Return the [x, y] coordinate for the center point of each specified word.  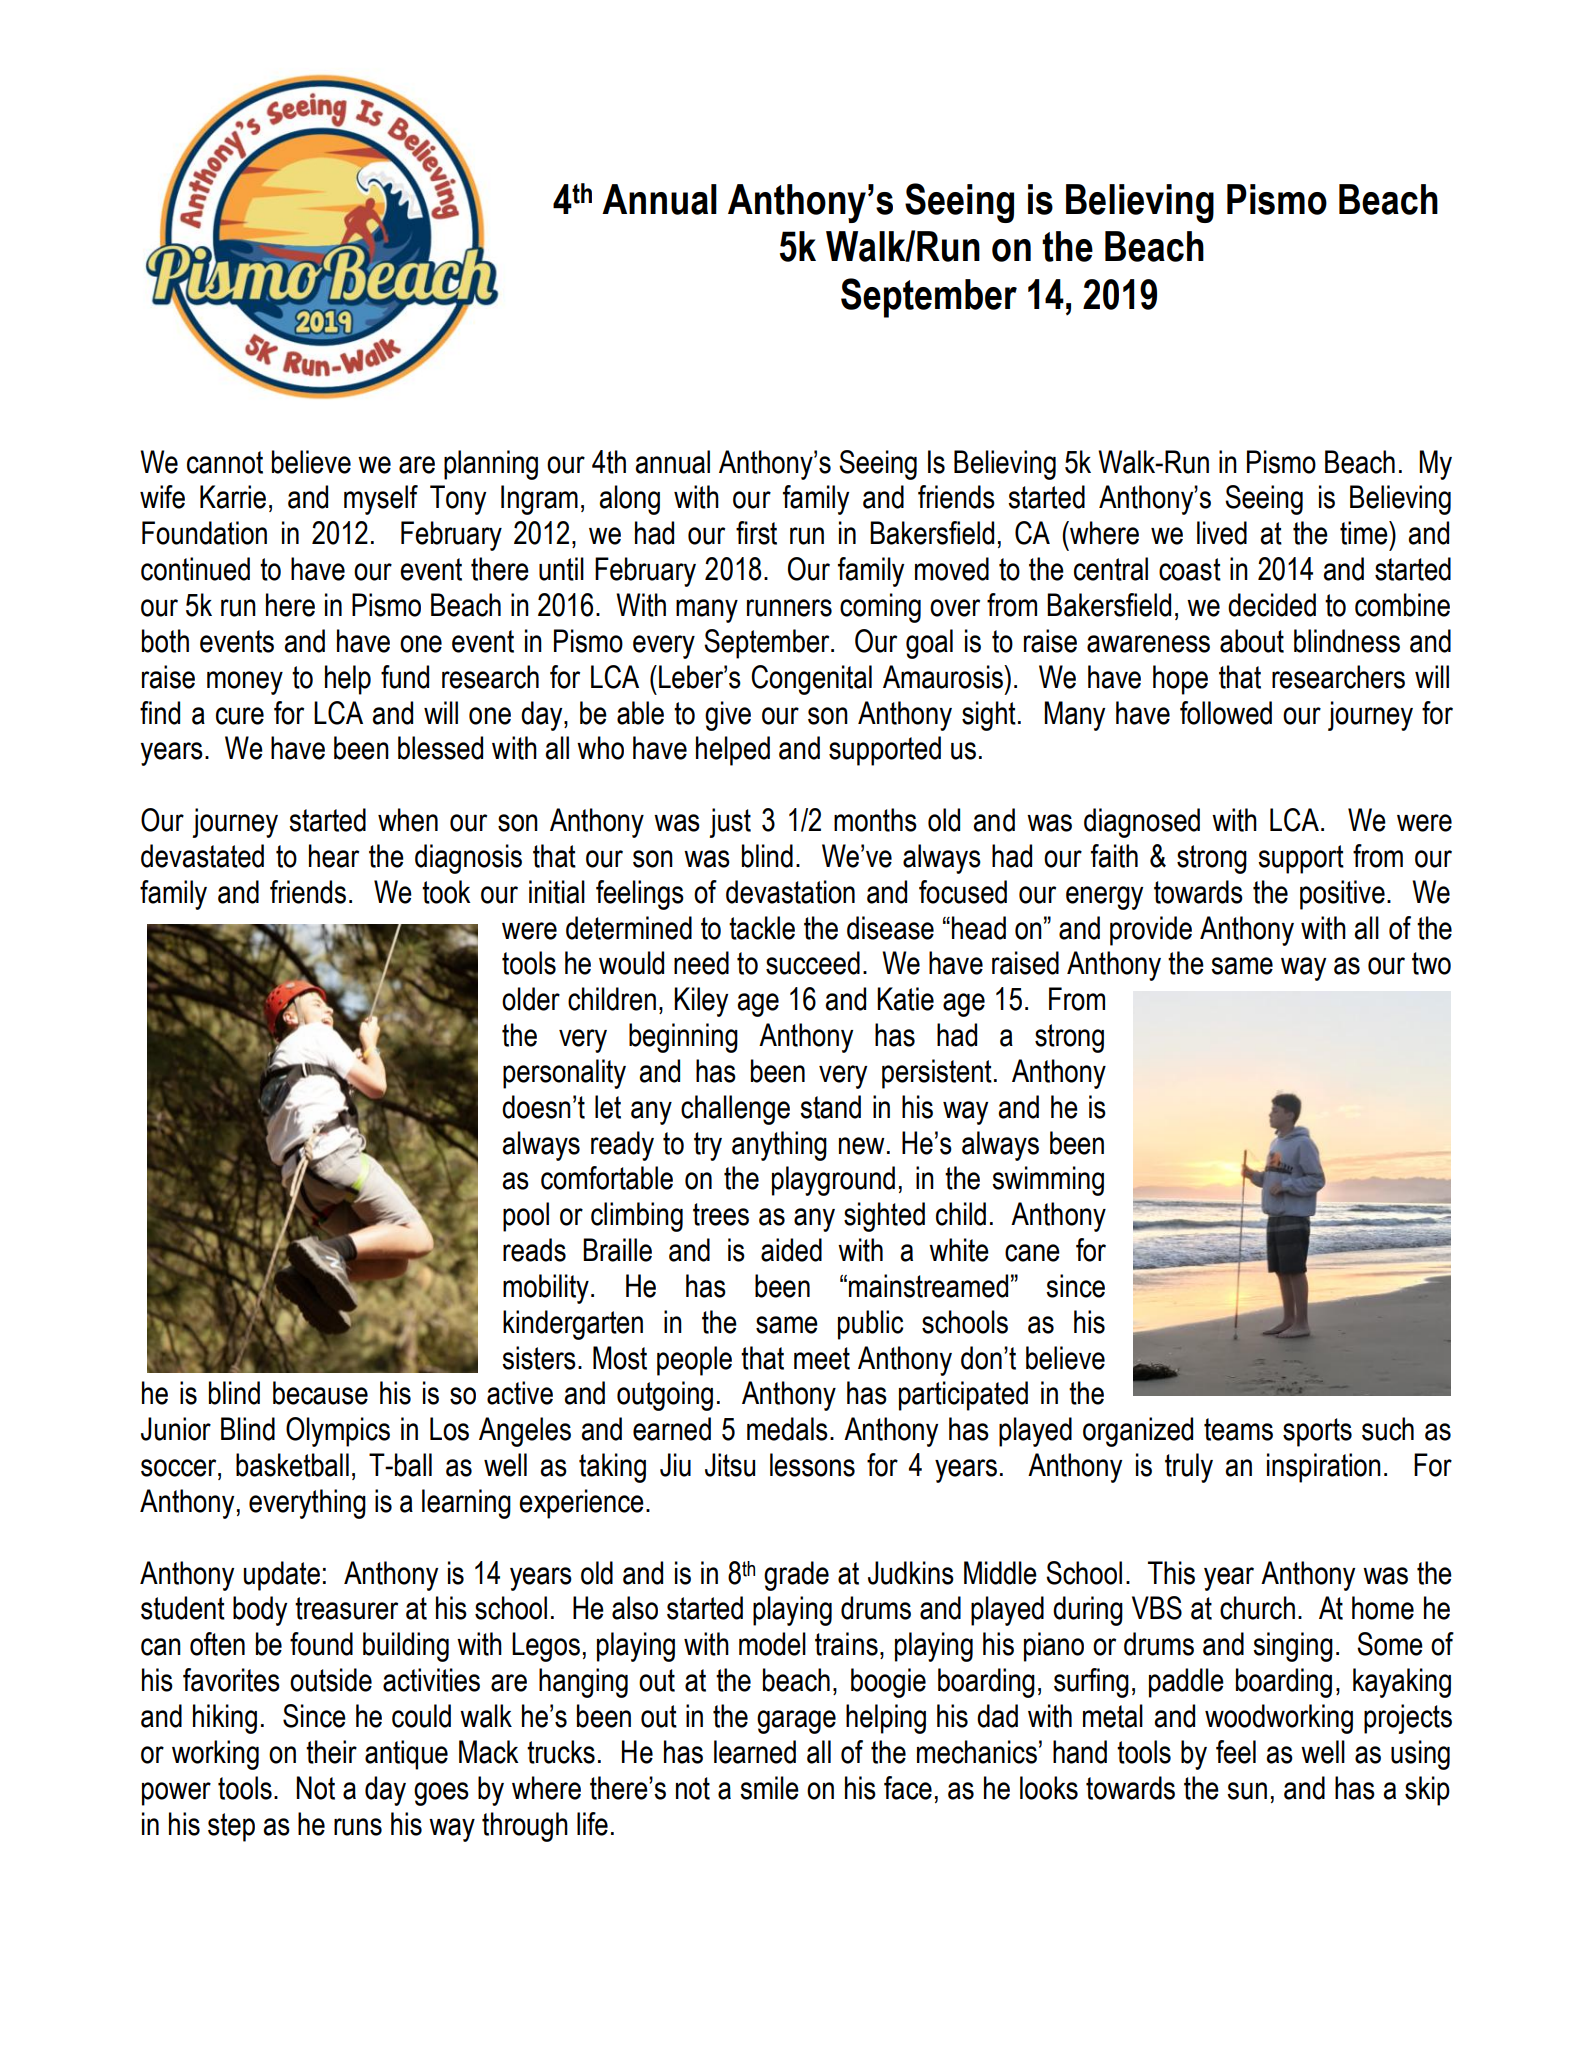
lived [1222, 533]
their [331, 1752]
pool [526, 1217]
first [756, 533]
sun [1247, 1791]
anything [779, 1146]
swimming [1048, 1181]
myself [381, 500]
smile [769, 1788]
